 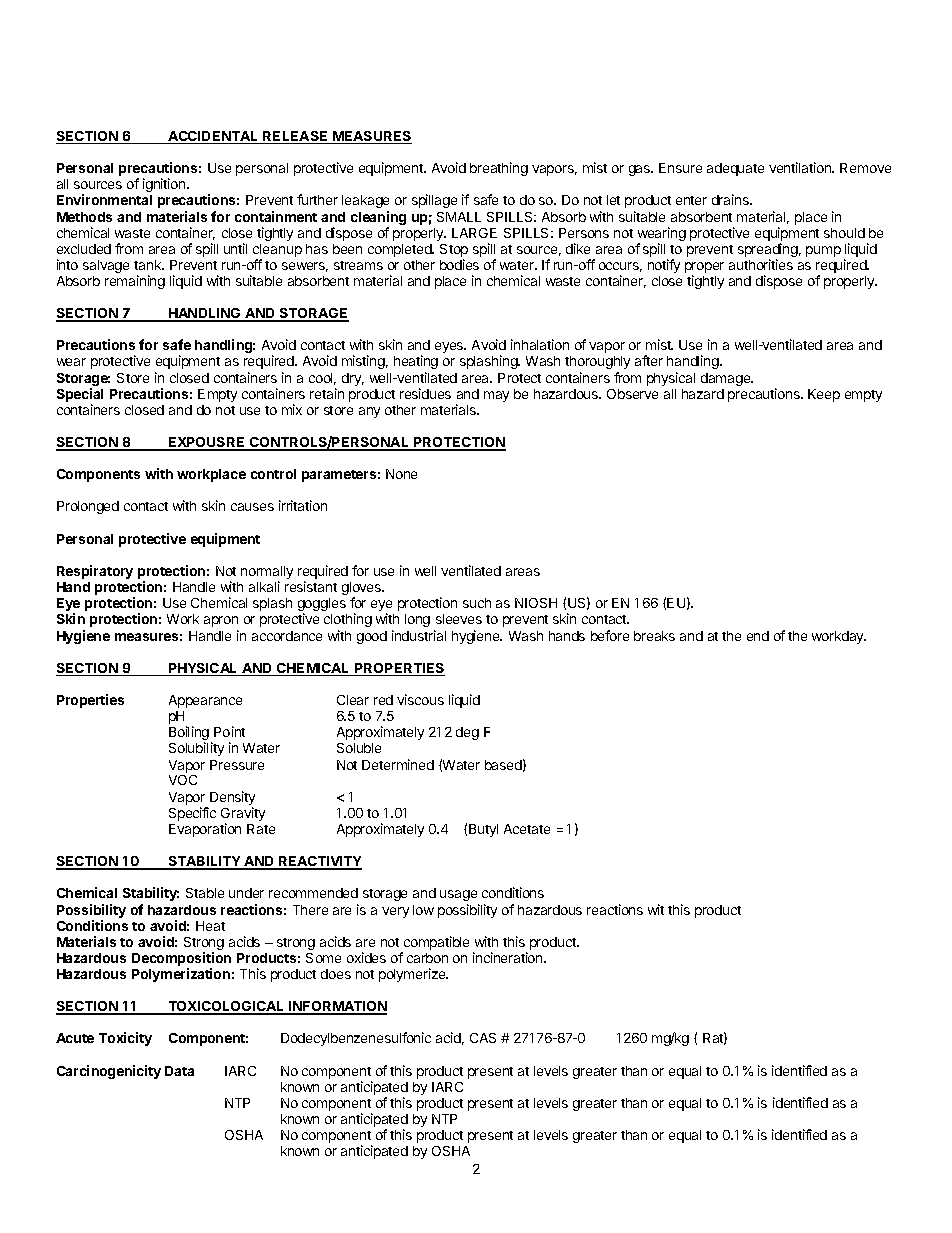 What do you see at coordinates (192, 814) in the screenshot?
I see `Specific` at bounding box center [192, 814].
